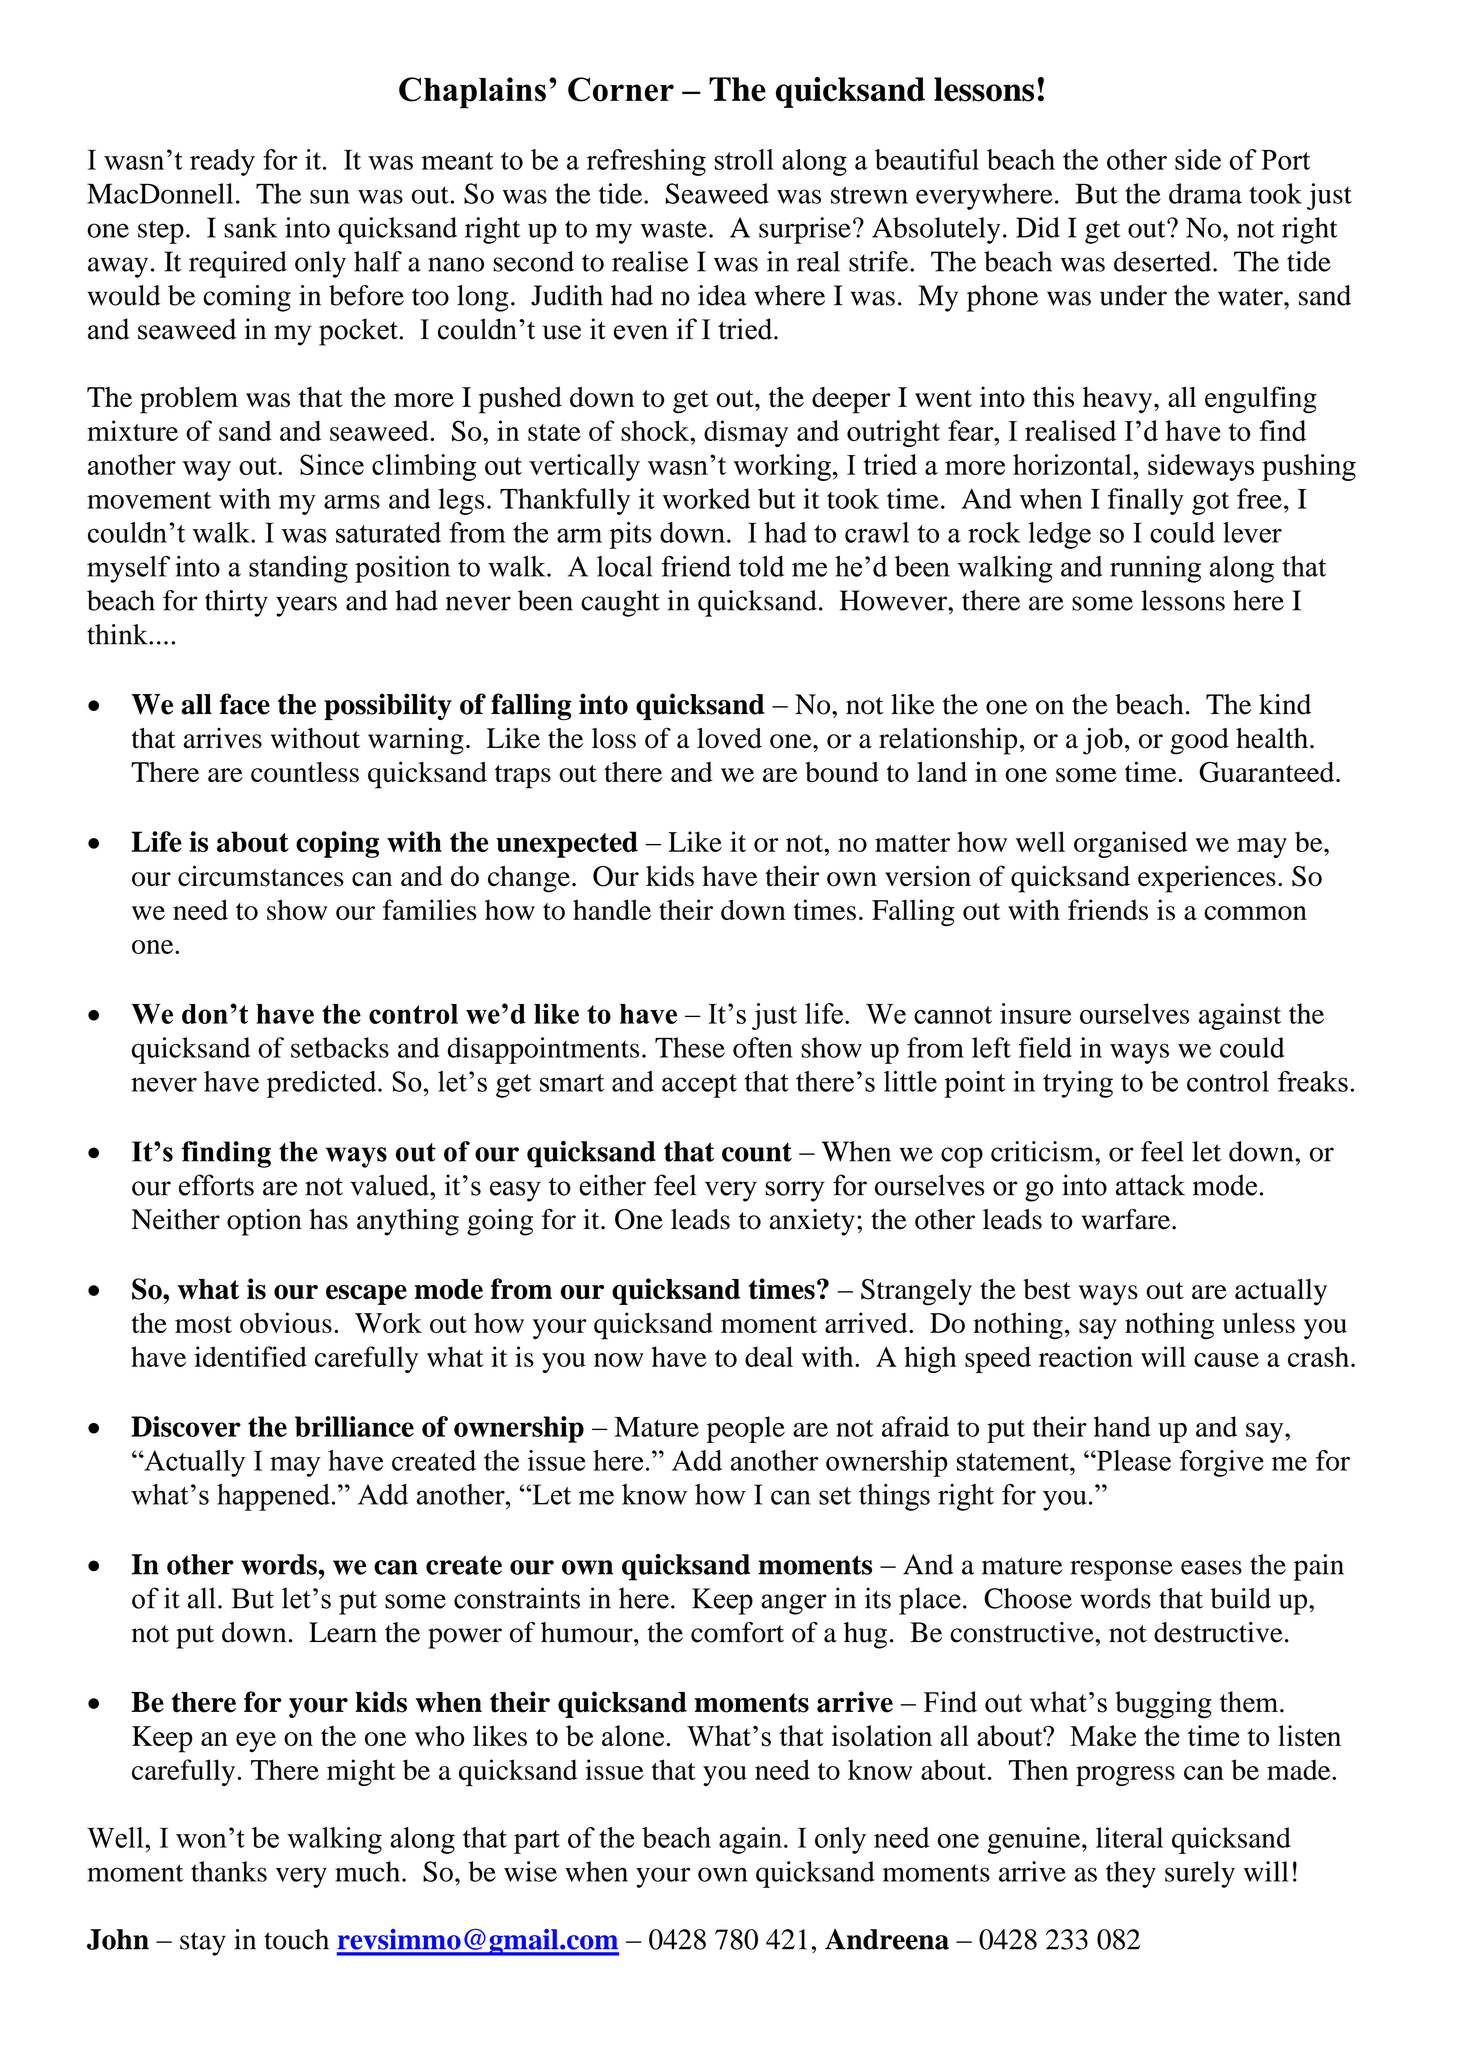  I want to click on happened, so click(273, 1497).
